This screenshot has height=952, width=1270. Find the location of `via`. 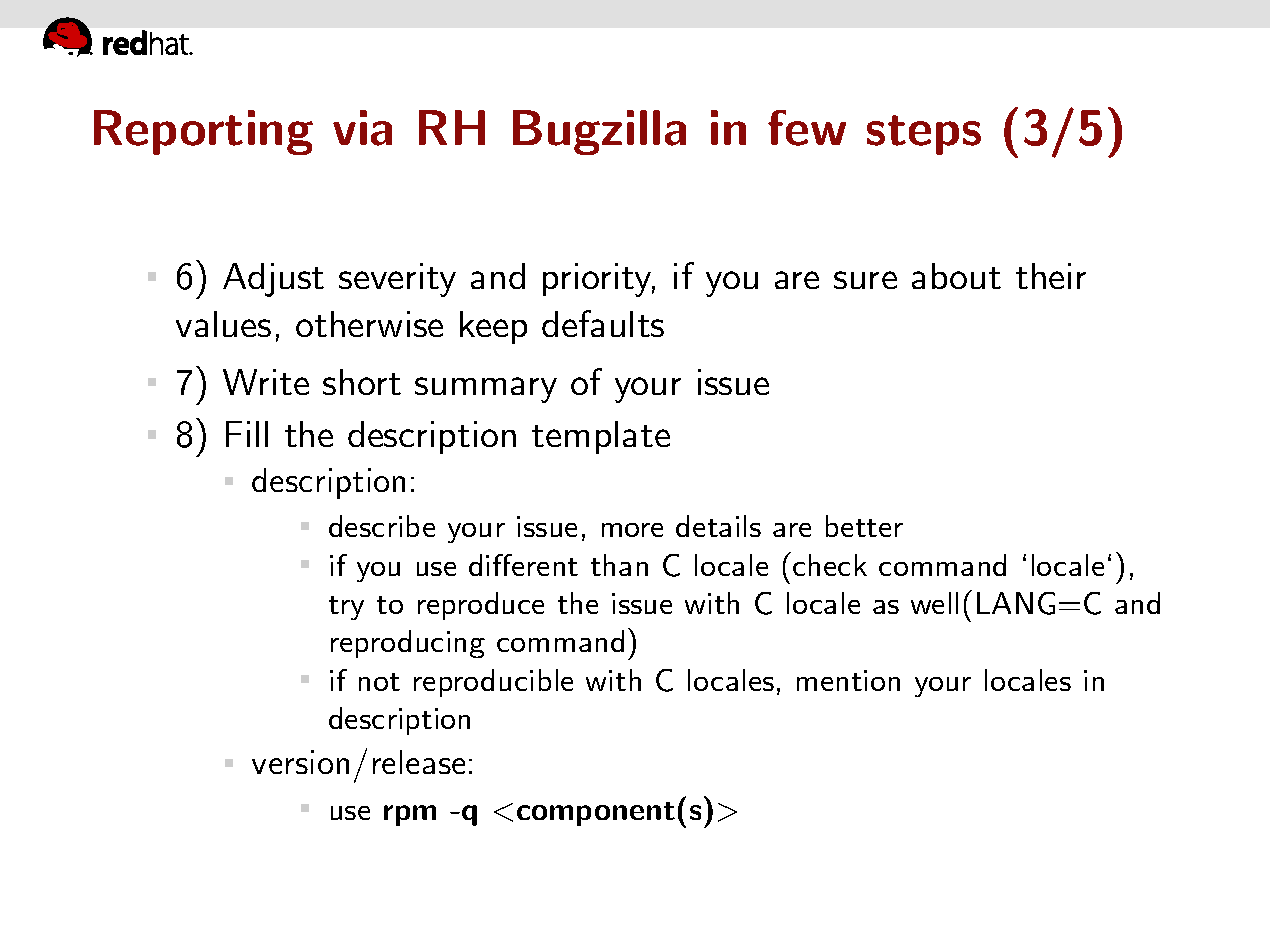

via is located at coordinates (362, 128).
